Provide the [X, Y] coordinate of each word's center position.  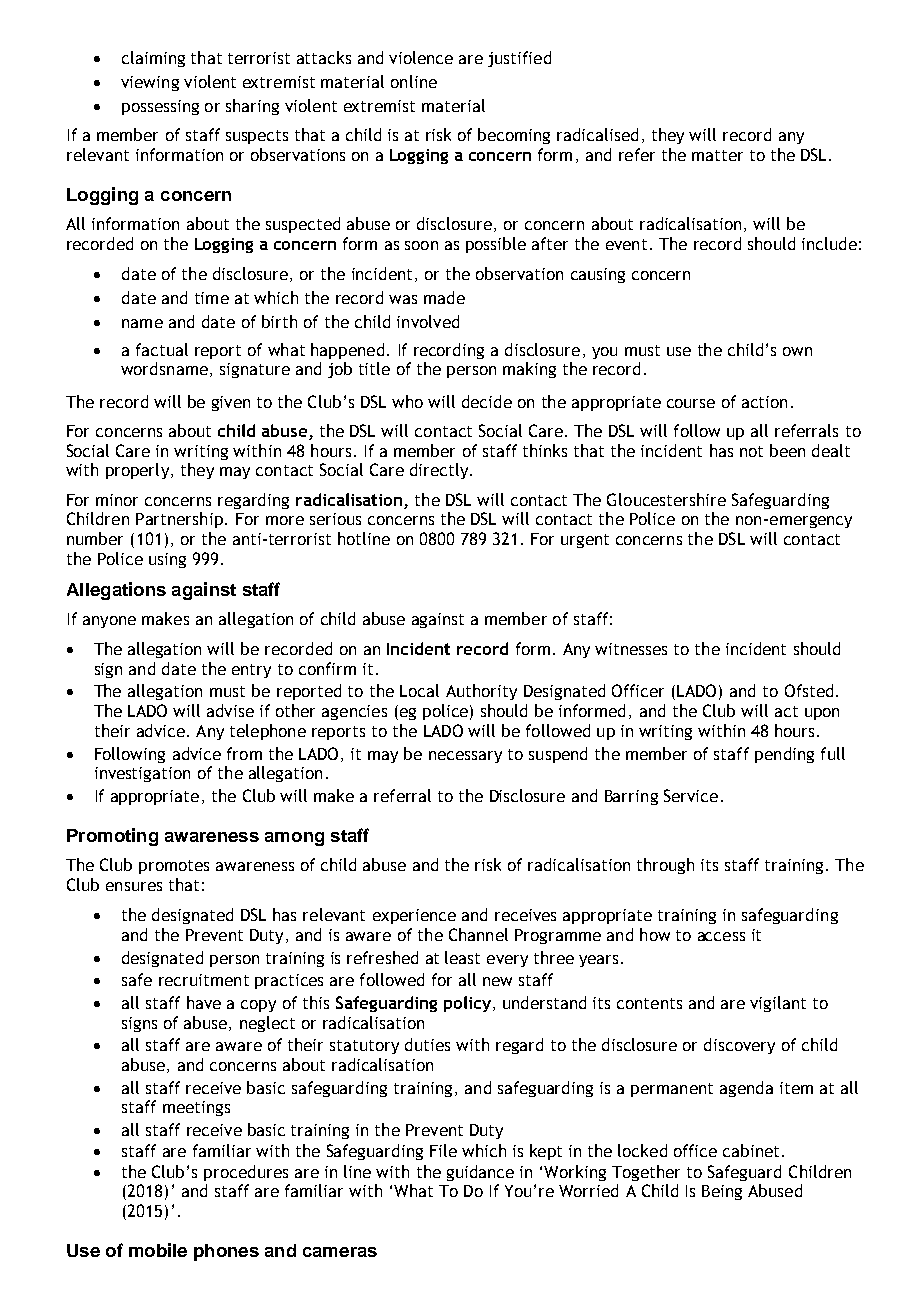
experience [414, 916]
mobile [158, 1250]
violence [421, 57]
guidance [480, 1173]
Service [691, 795]
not [751, 451]
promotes [174, 867]
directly [439, 471]
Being [722, 1192]
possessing [160, 107]
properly [137, 471]
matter [717, 155]
